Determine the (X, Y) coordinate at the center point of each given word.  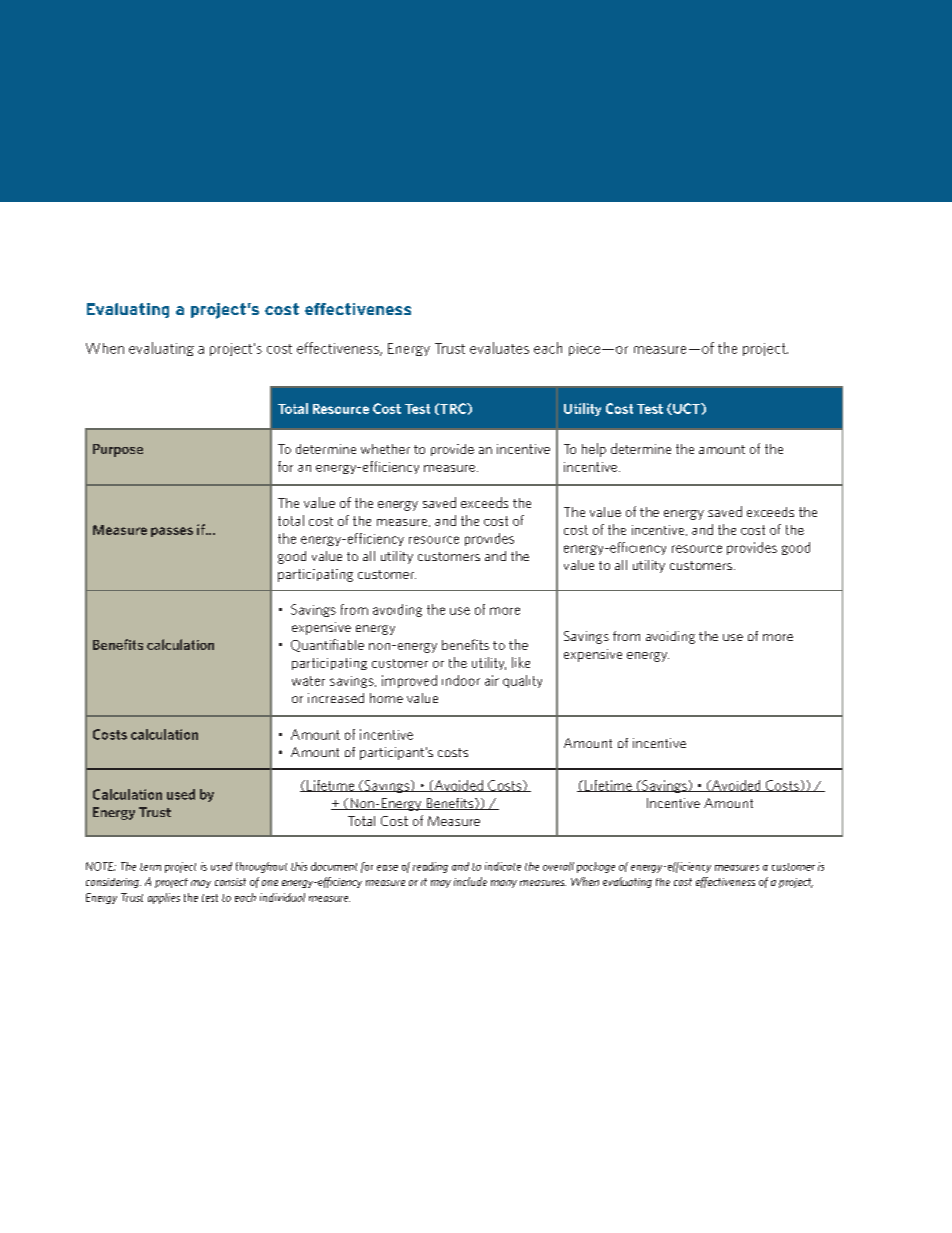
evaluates (499, 348)
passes (172, 532)
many (504, 884)
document (334, 866)
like (521, 662)
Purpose (118, 450)
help (594, 450)
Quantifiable (327, 645)
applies (164, 898)
